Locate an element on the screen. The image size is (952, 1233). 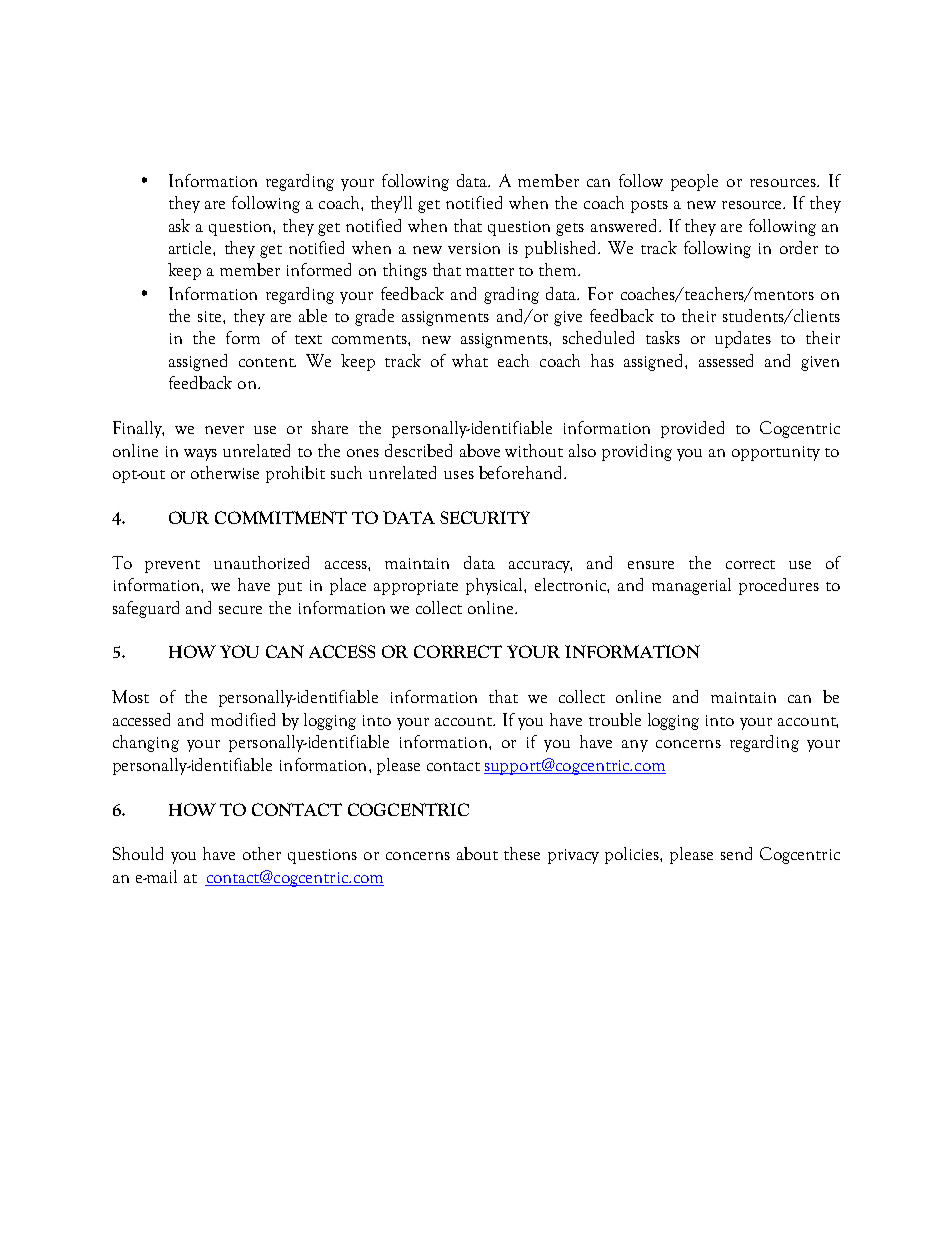
provided is located at coordinates (692, 429).
